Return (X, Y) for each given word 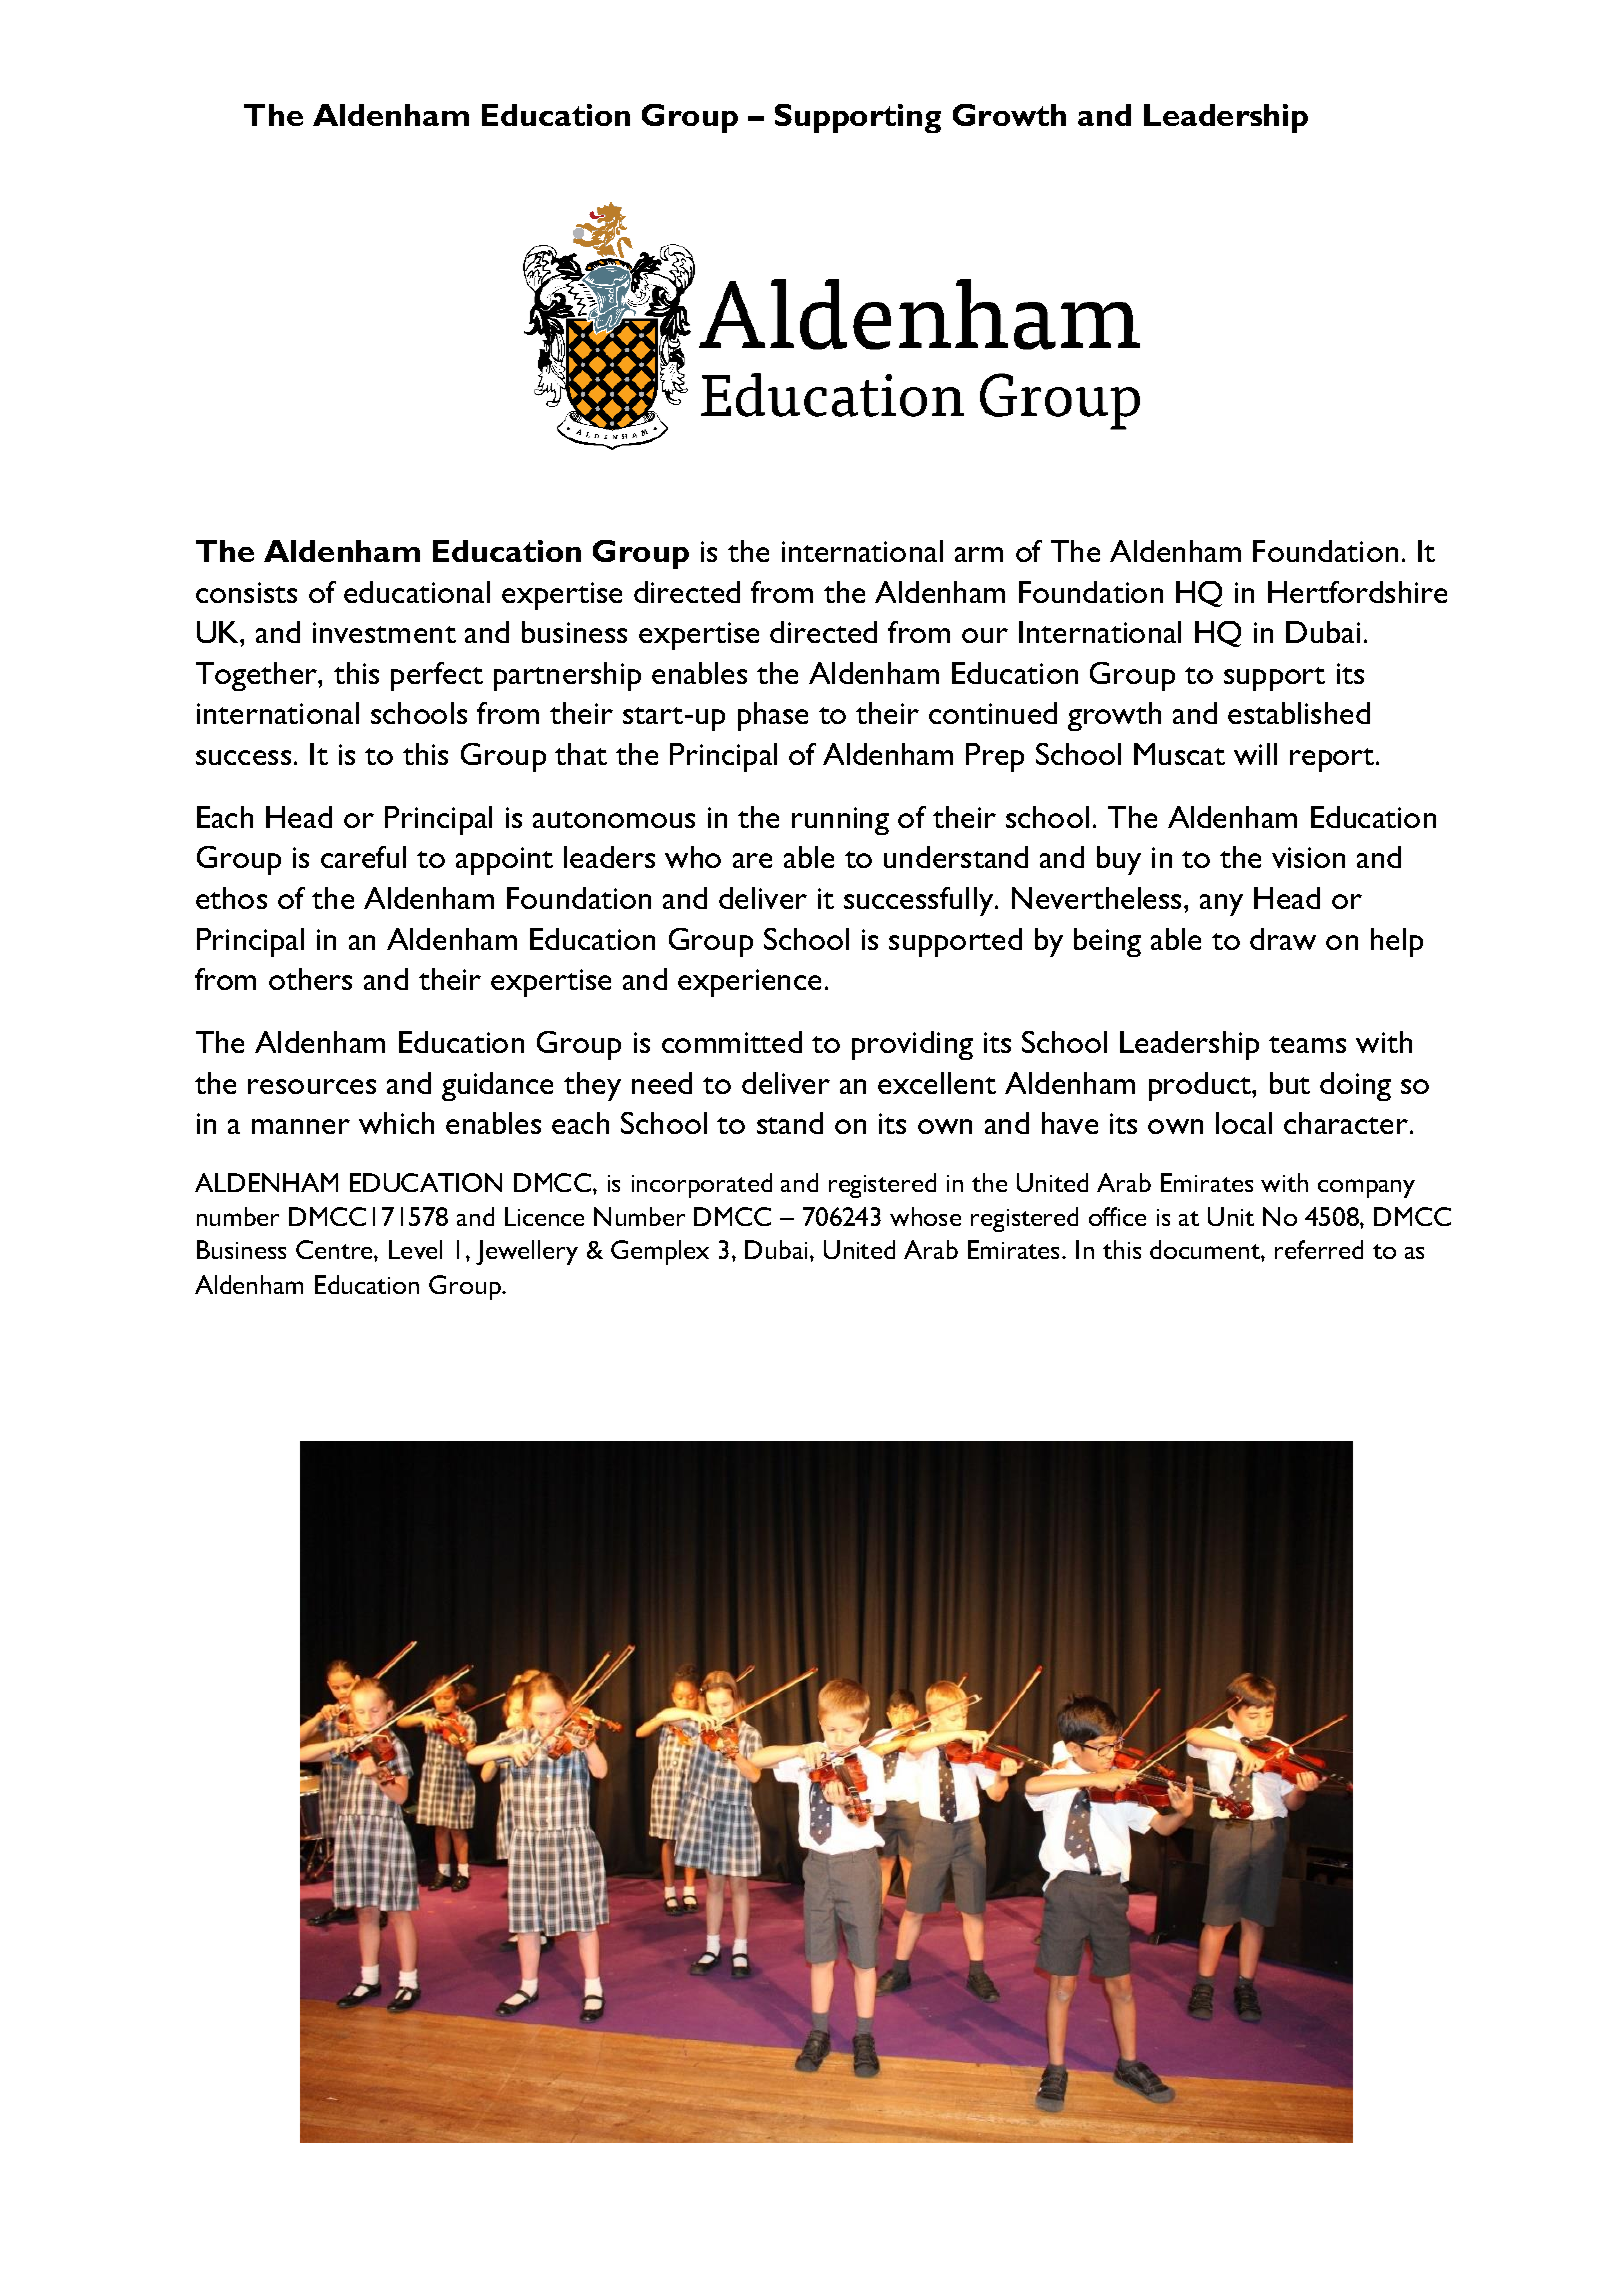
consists (246, 592)
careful (363, 857)
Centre (335, 1249)
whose (925, 1216)
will (1255, 754)
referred (1319, 1249)
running (840, 821)
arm (979, 554)
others (310, 979)
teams (1307, 1044)
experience (749, 983)
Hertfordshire (1357, 592)
